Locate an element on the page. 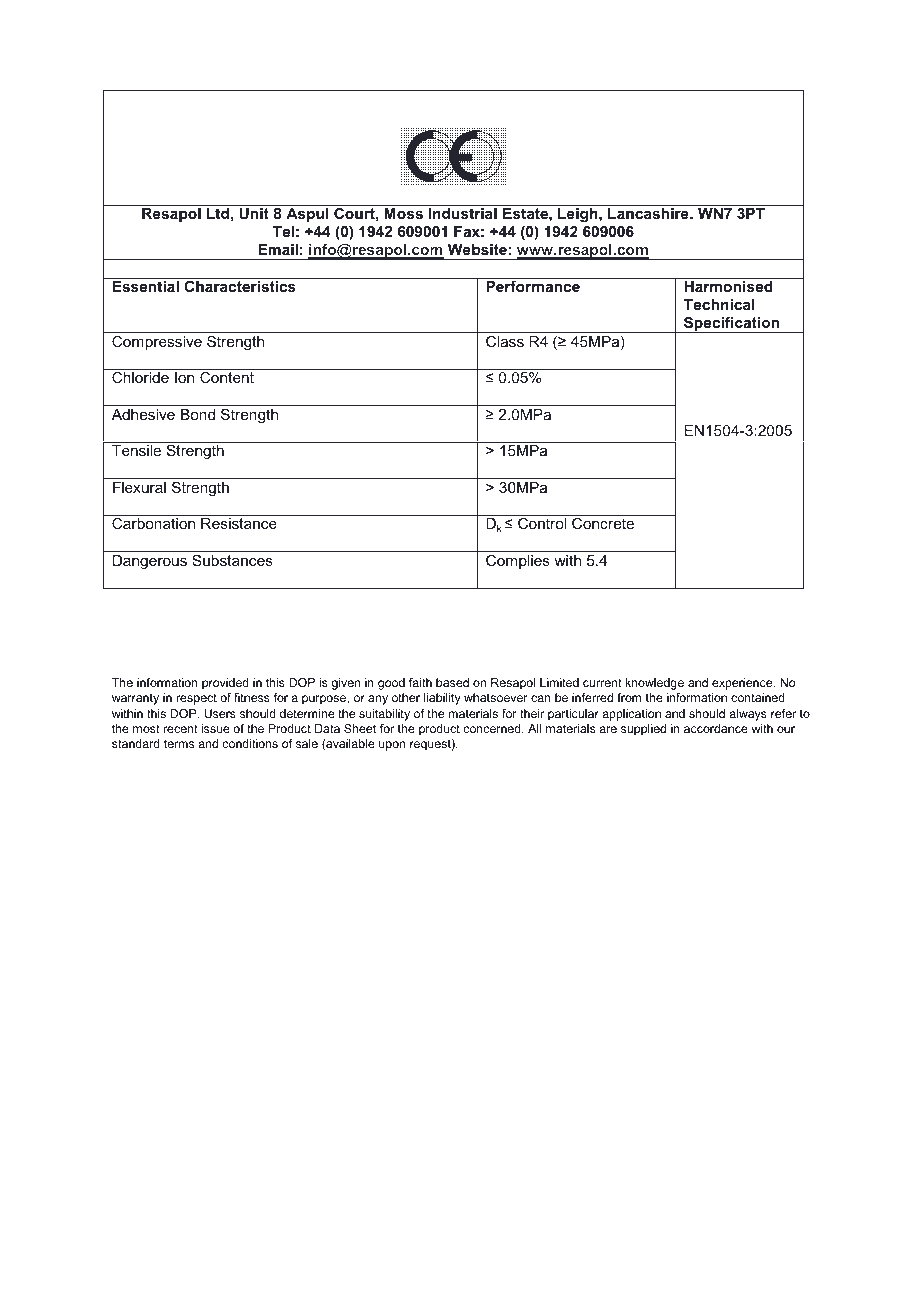  Unit is located at coordinates (254, 213).
